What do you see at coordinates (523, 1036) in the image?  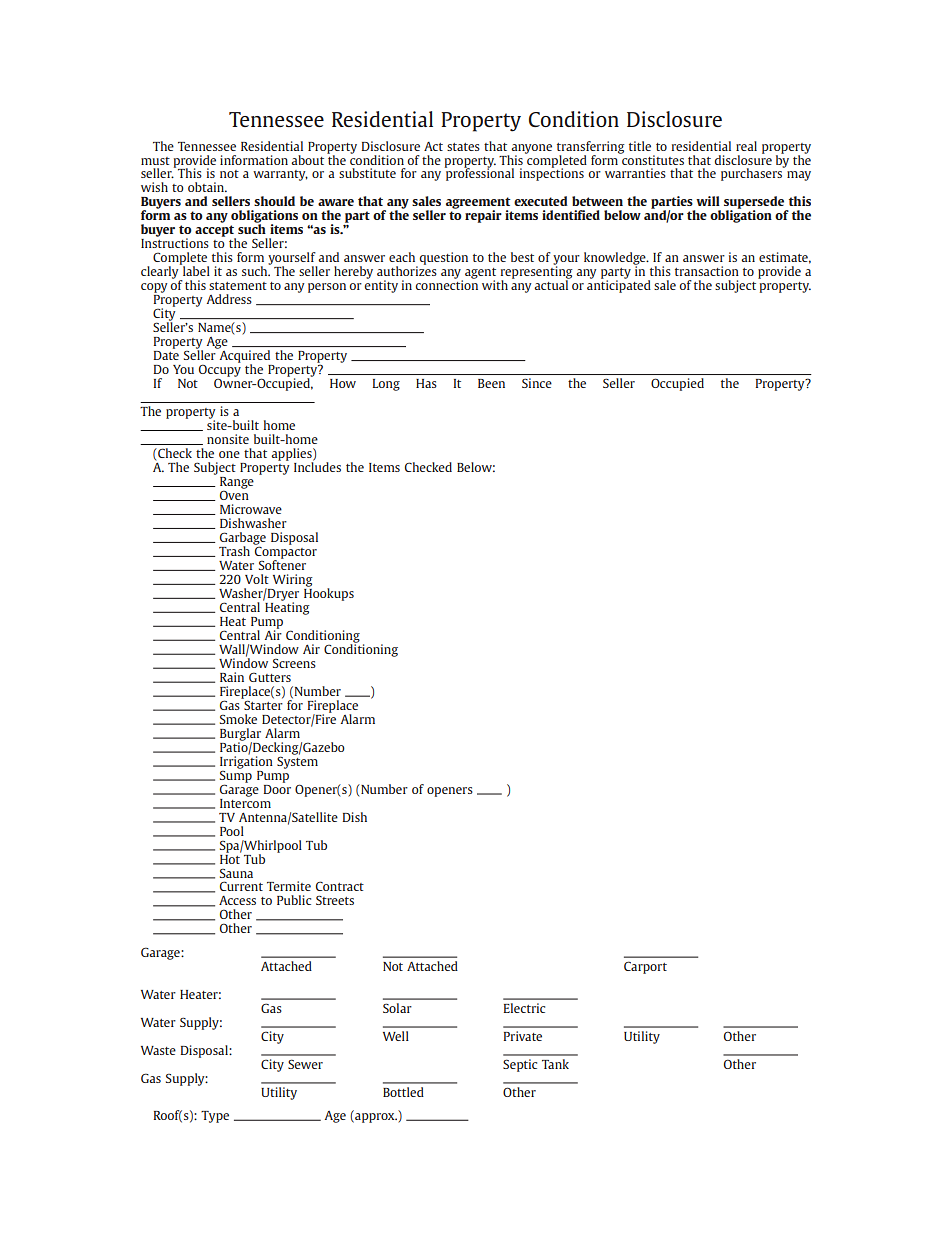 I see `Private` at bounding box center [523, 1036].
